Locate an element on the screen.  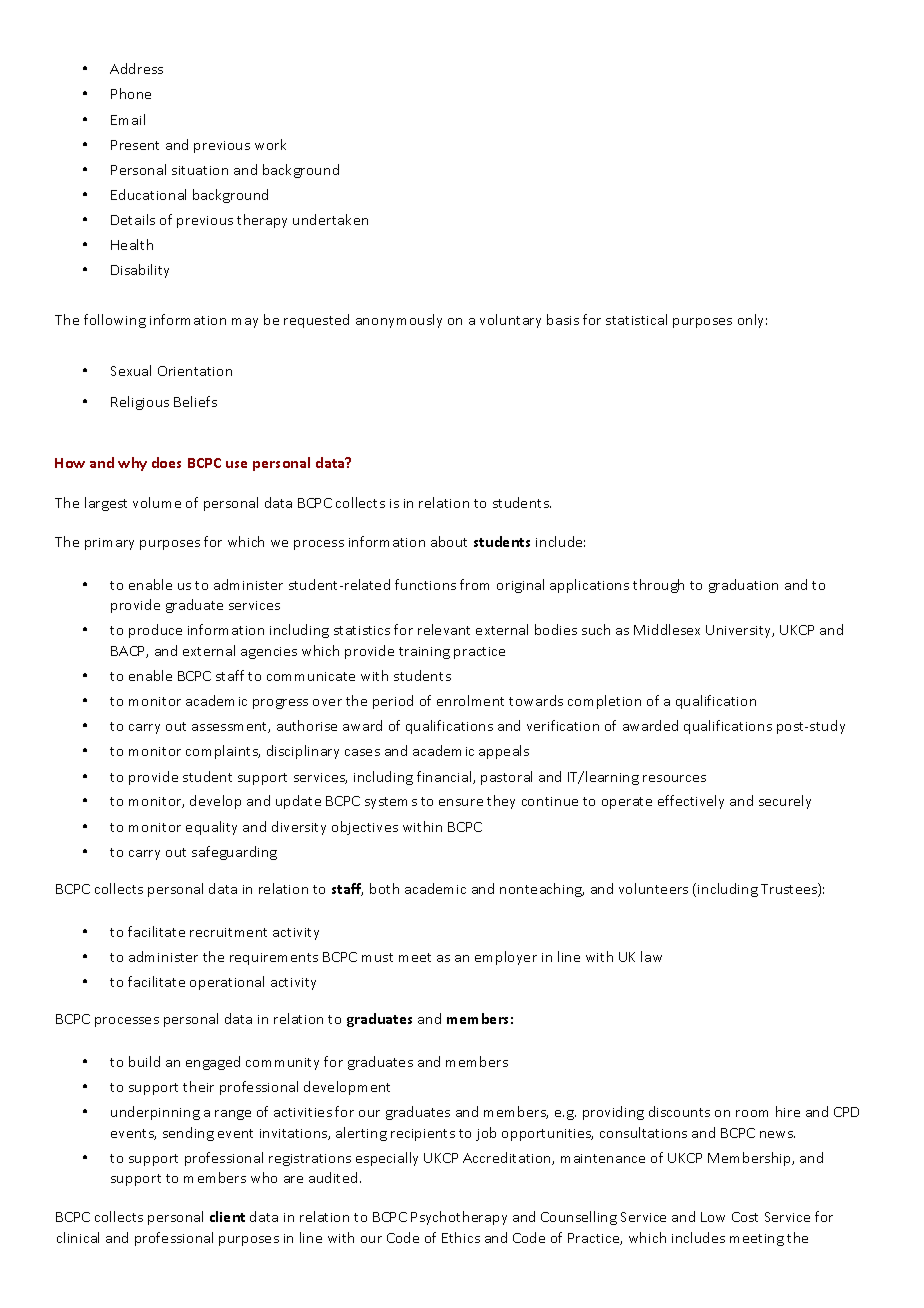
client is located at coordinates (227, 1216).
